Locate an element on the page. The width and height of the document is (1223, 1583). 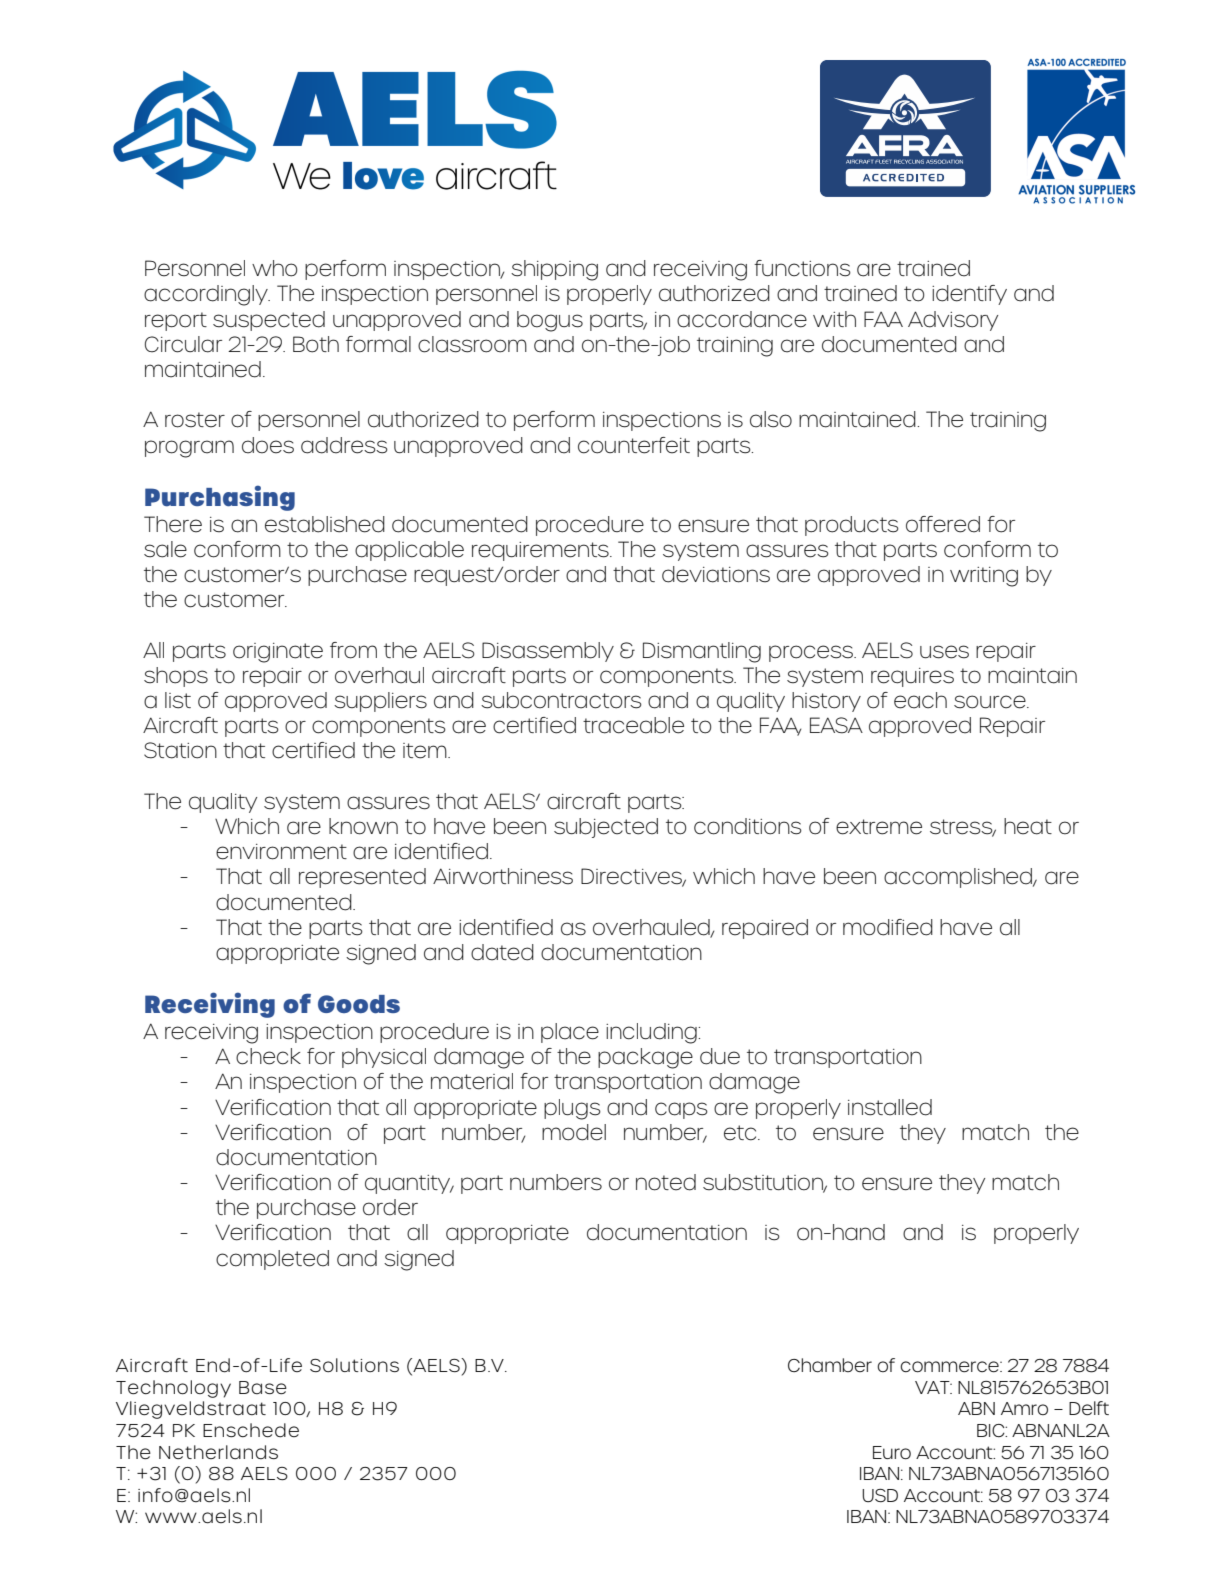
identify is located at coordinates (969, 295).
